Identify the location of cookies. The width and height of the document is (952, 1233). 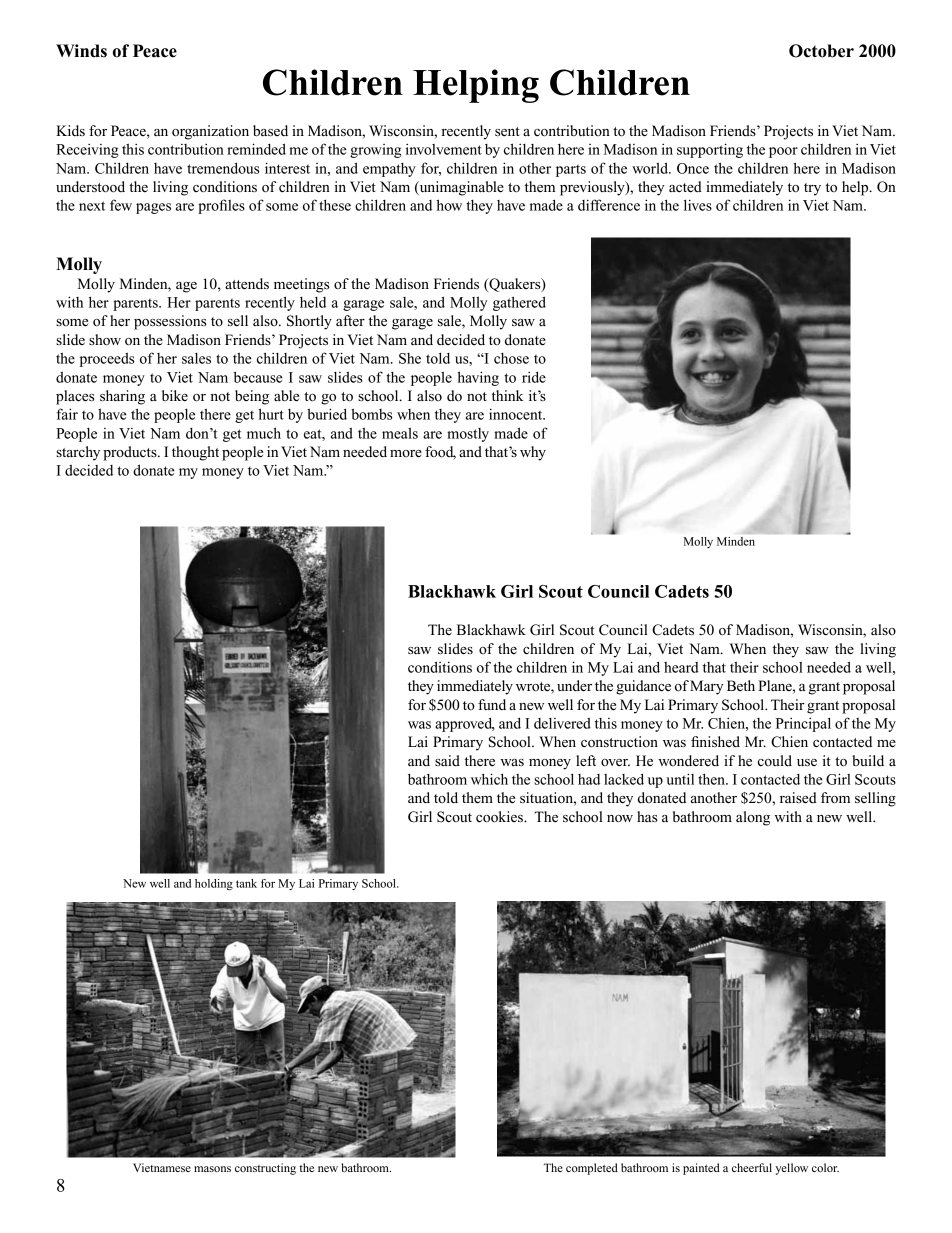
(500, 817).
